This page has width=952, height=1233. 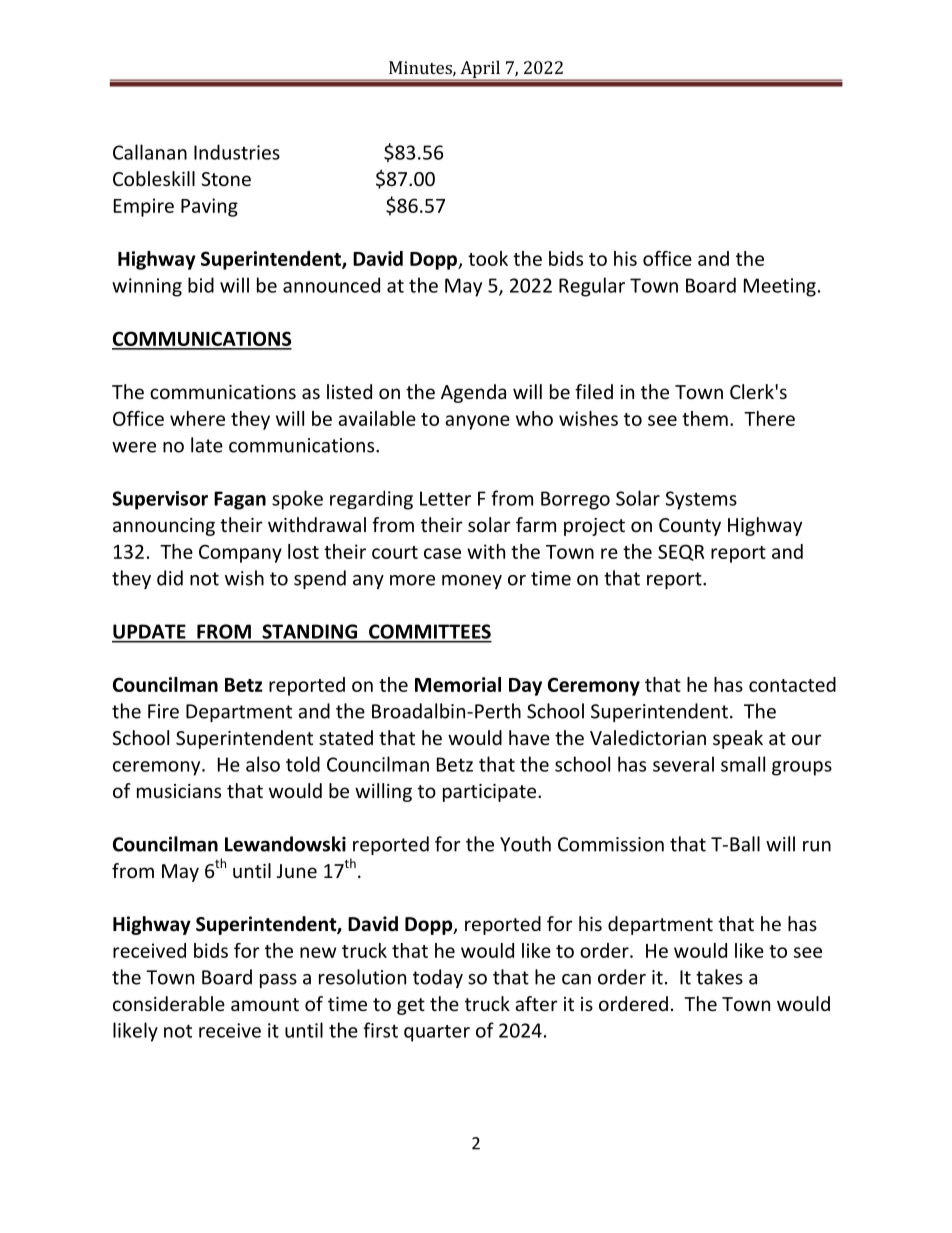 I want to click on musicians, so click(x=179, y=791).
